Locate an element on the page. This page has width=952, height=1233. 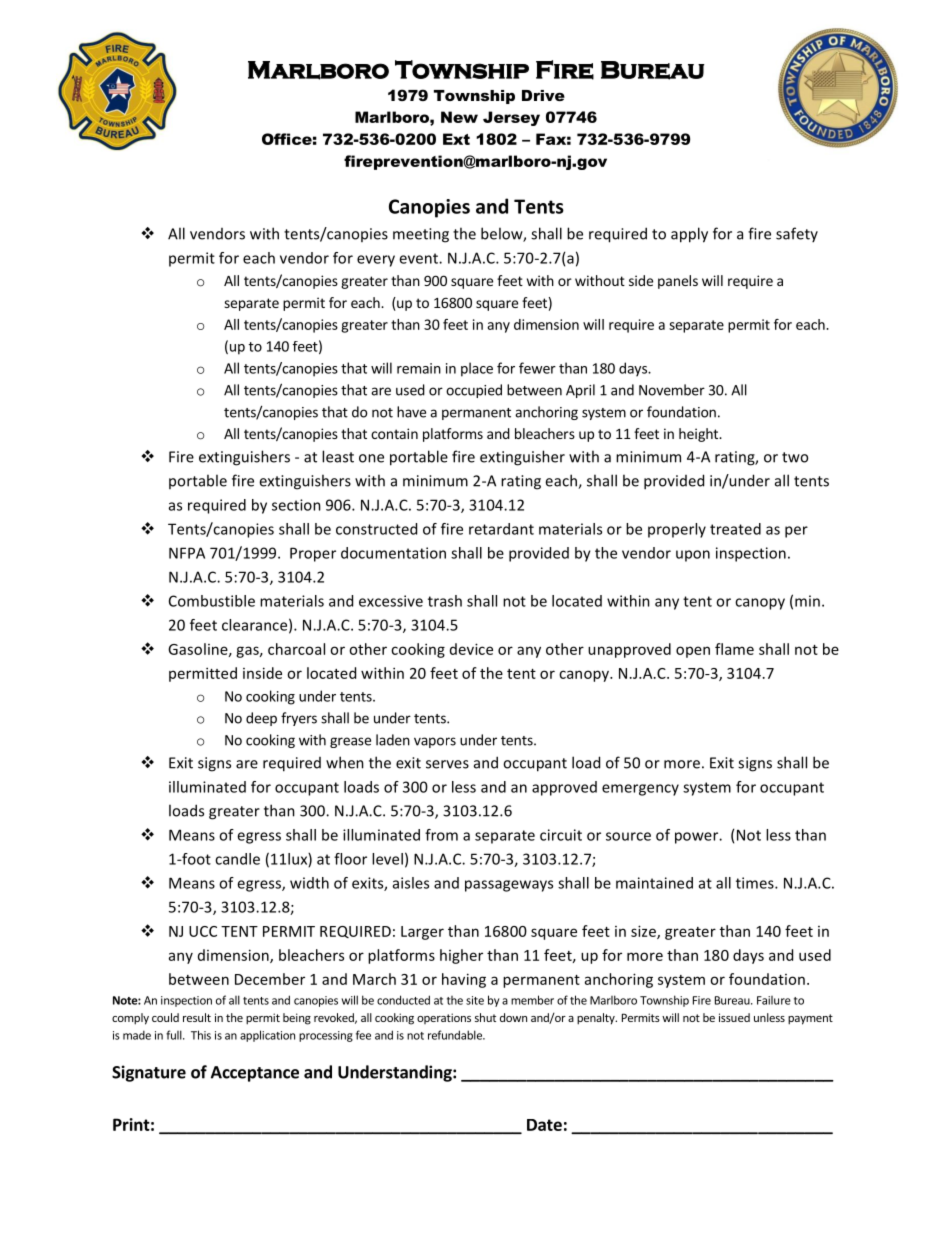
refundable is located at coordinates (456, 1035).
